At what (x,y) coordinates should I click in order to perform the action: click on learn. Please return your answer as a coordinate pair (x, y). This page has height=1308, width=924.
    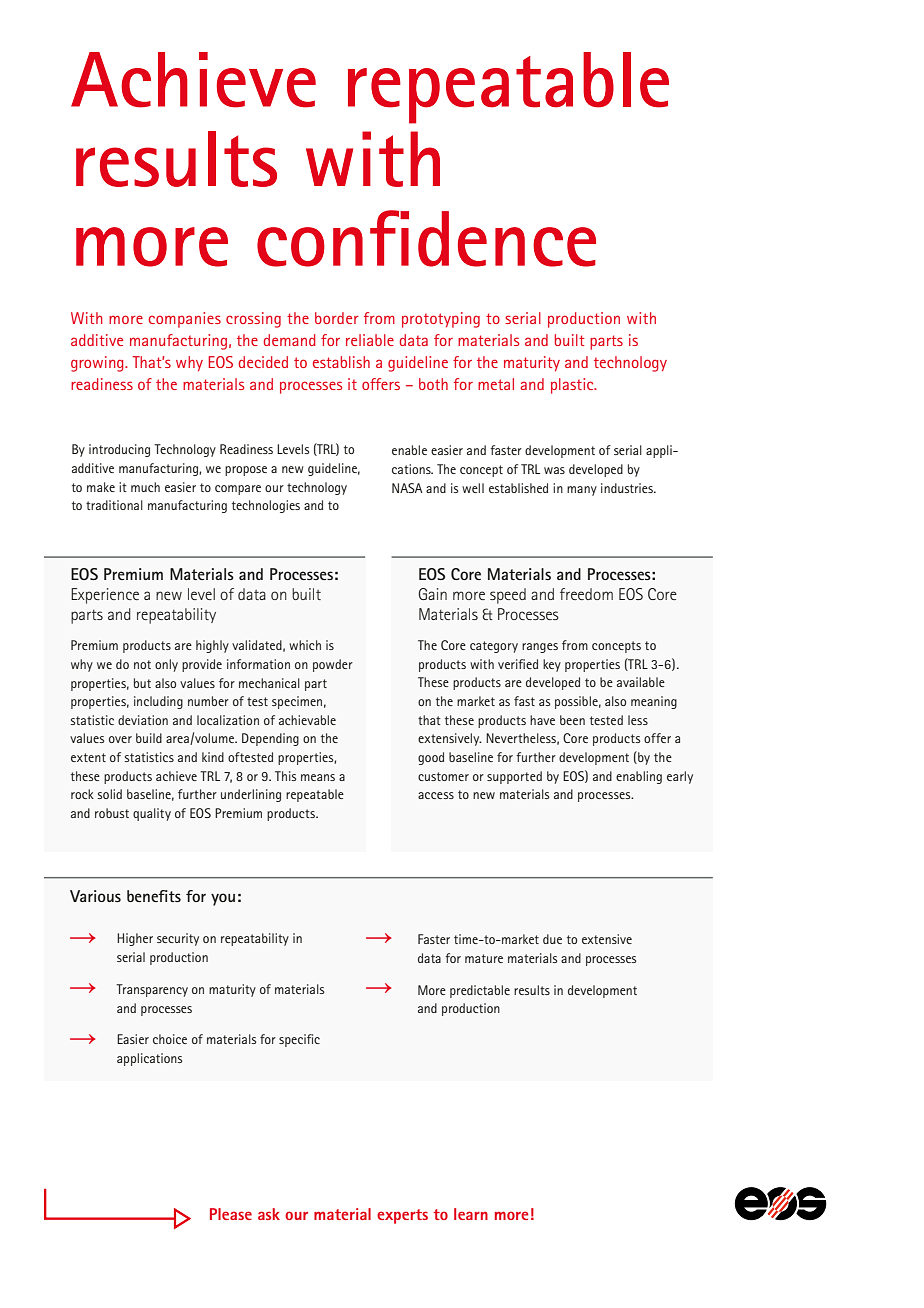
    Looking at the image, I should click on (471, 1214).
